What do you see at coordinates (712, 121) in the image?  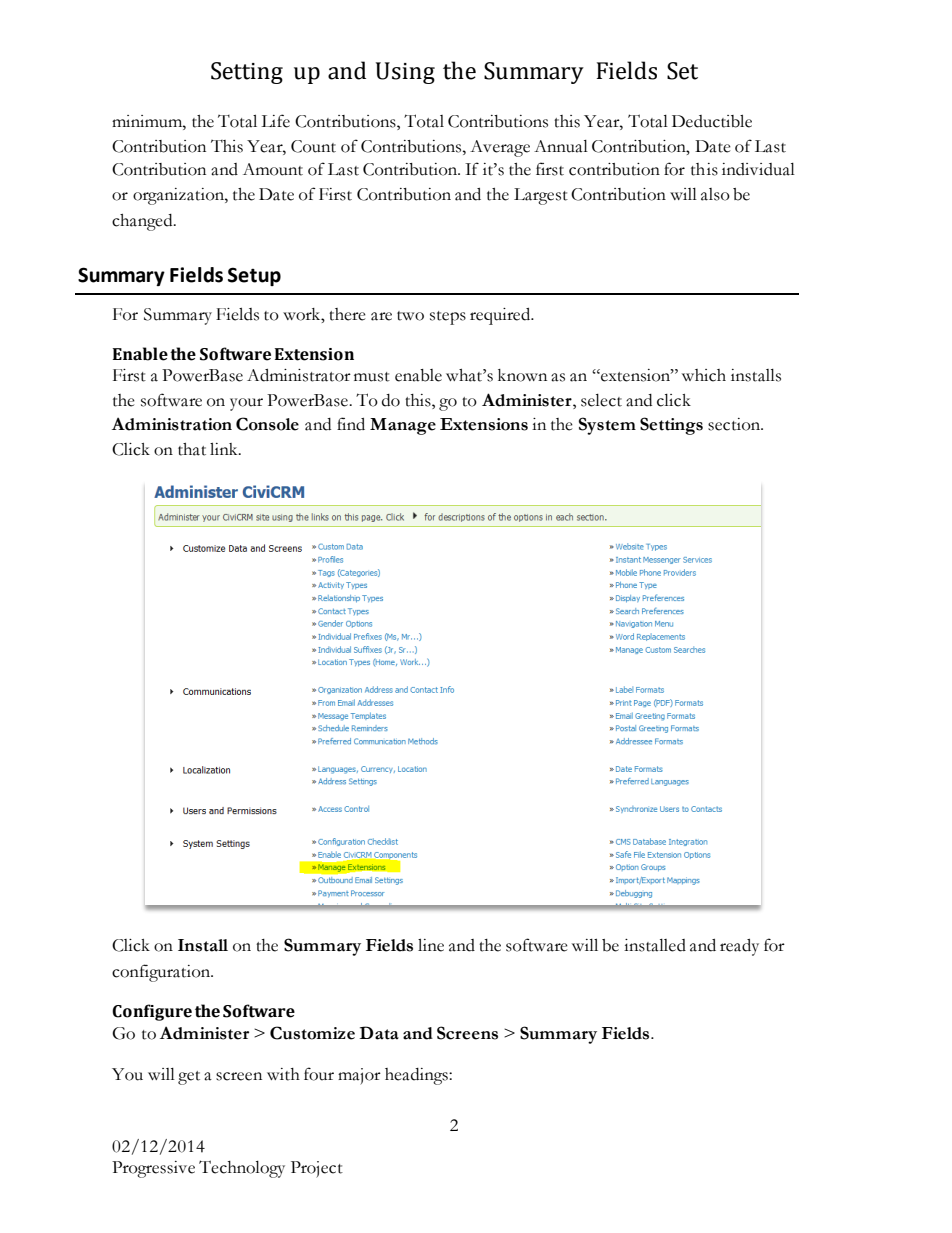 I see `Deductible` at bounding box center [712, 121].
